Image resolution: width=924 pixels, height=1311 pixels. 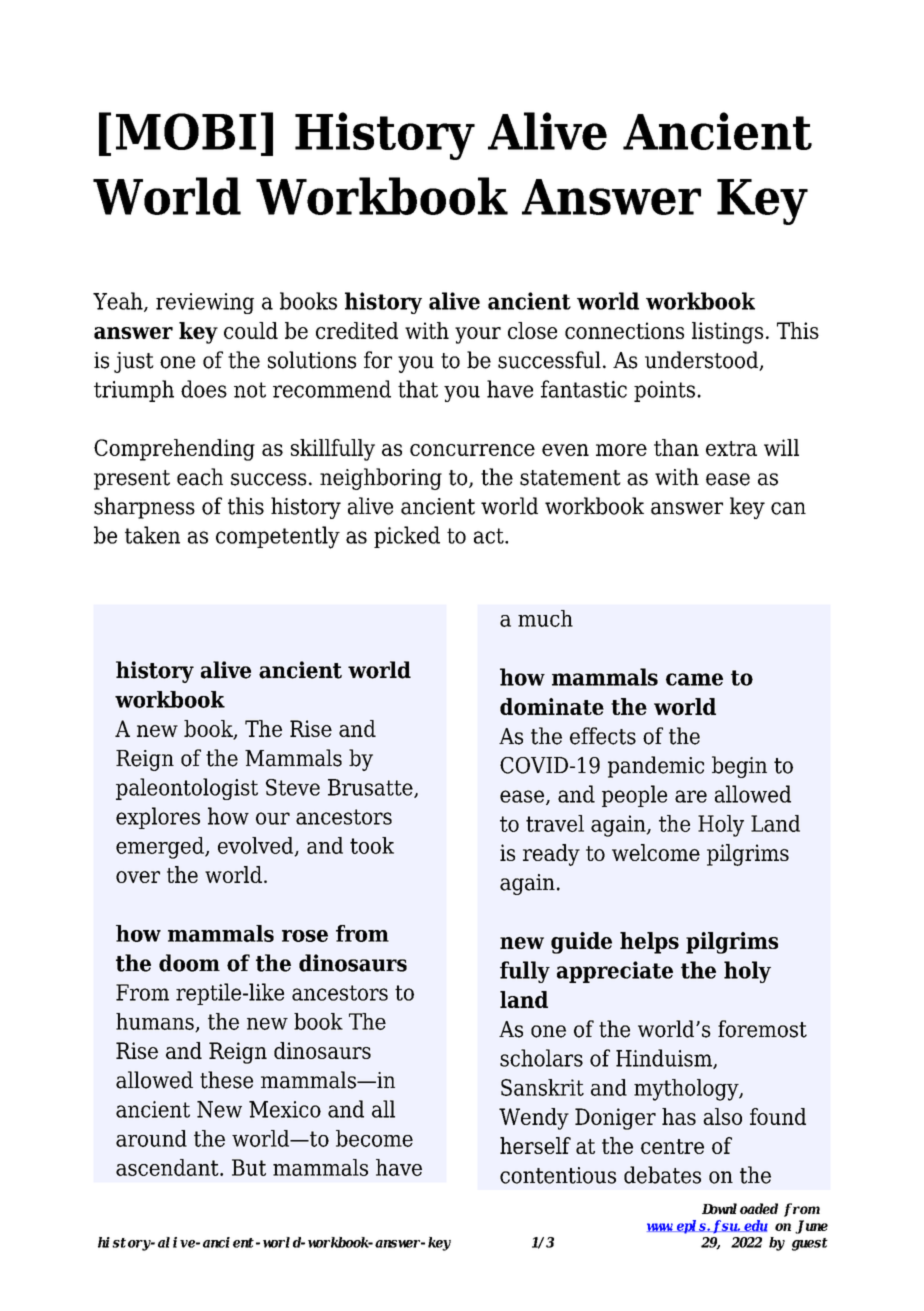 I want to click on ascendant, so click(x=168, y=1167).
